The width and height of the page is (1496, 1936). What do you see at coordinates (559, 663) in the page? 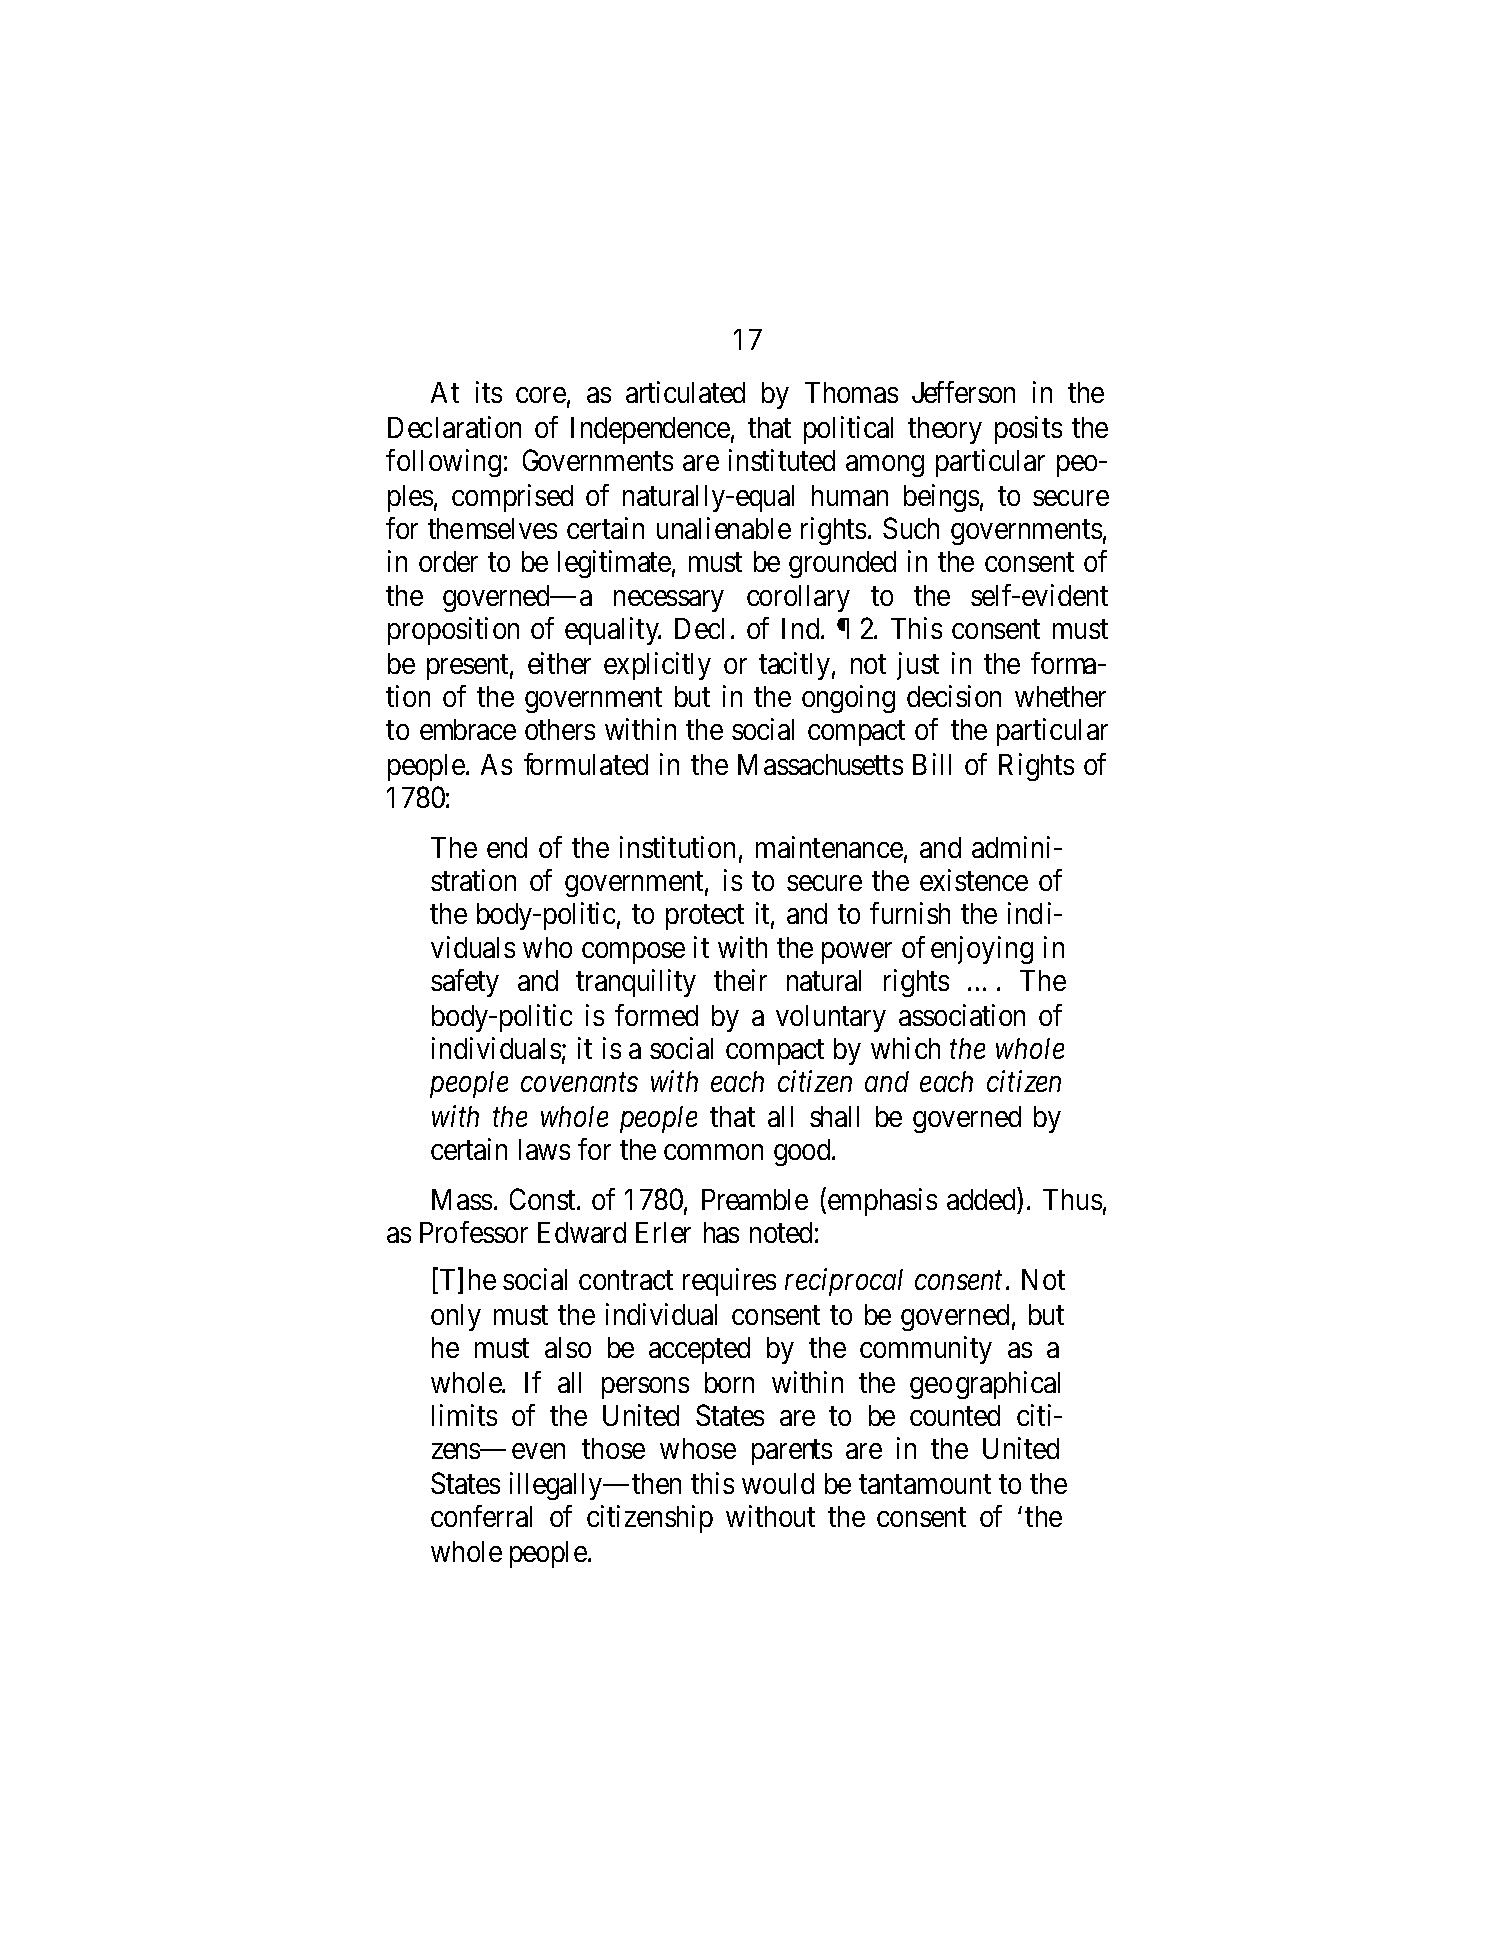
I see `either` at bounding box center [559, 663].
